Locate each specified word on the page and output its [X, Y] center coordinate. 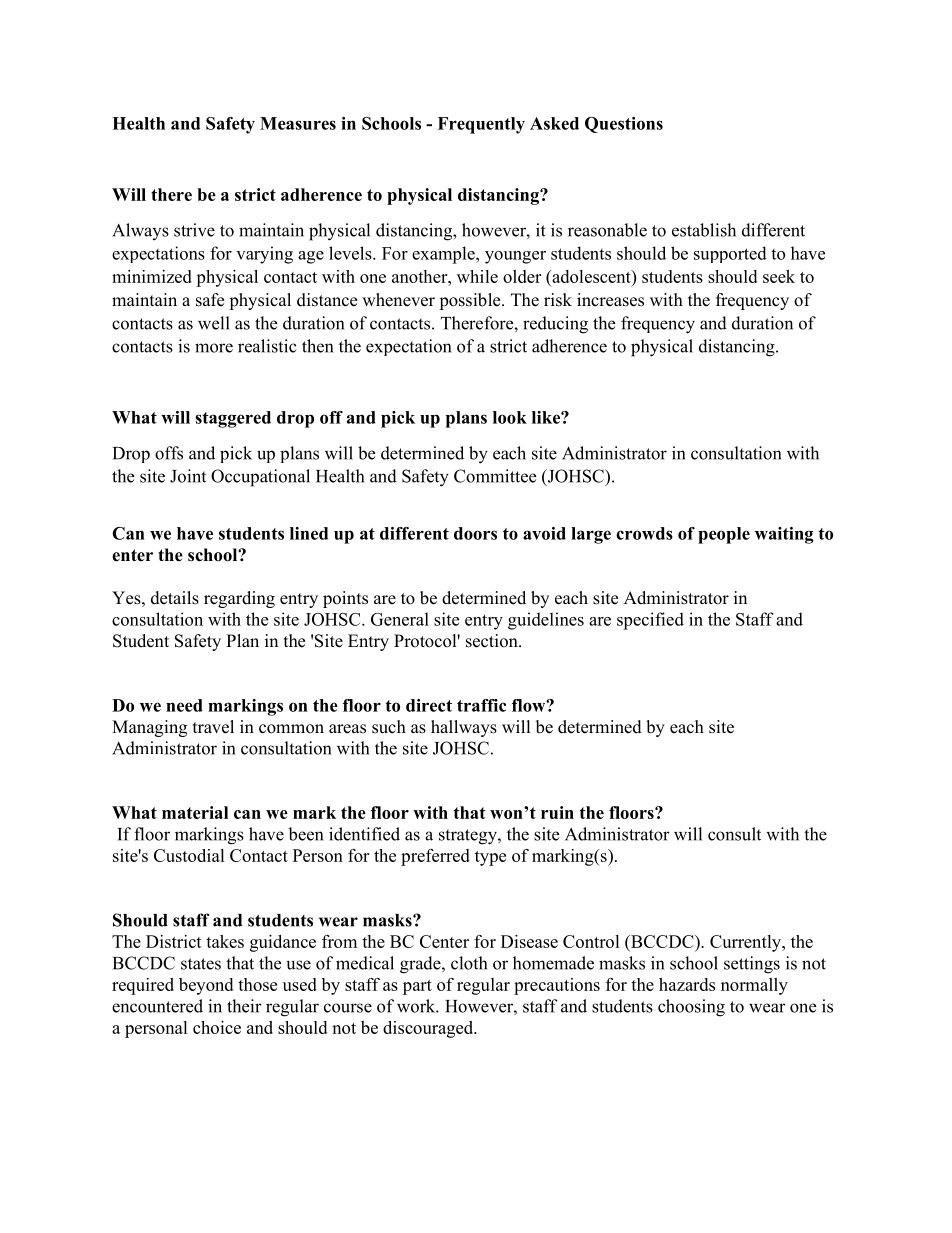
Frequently [481, 125]
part [417, 987]
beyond [206, 986]
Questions [624, 125]
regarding [239, 599]
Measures [298, 123]
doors [475, 533]
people [724, 535]
